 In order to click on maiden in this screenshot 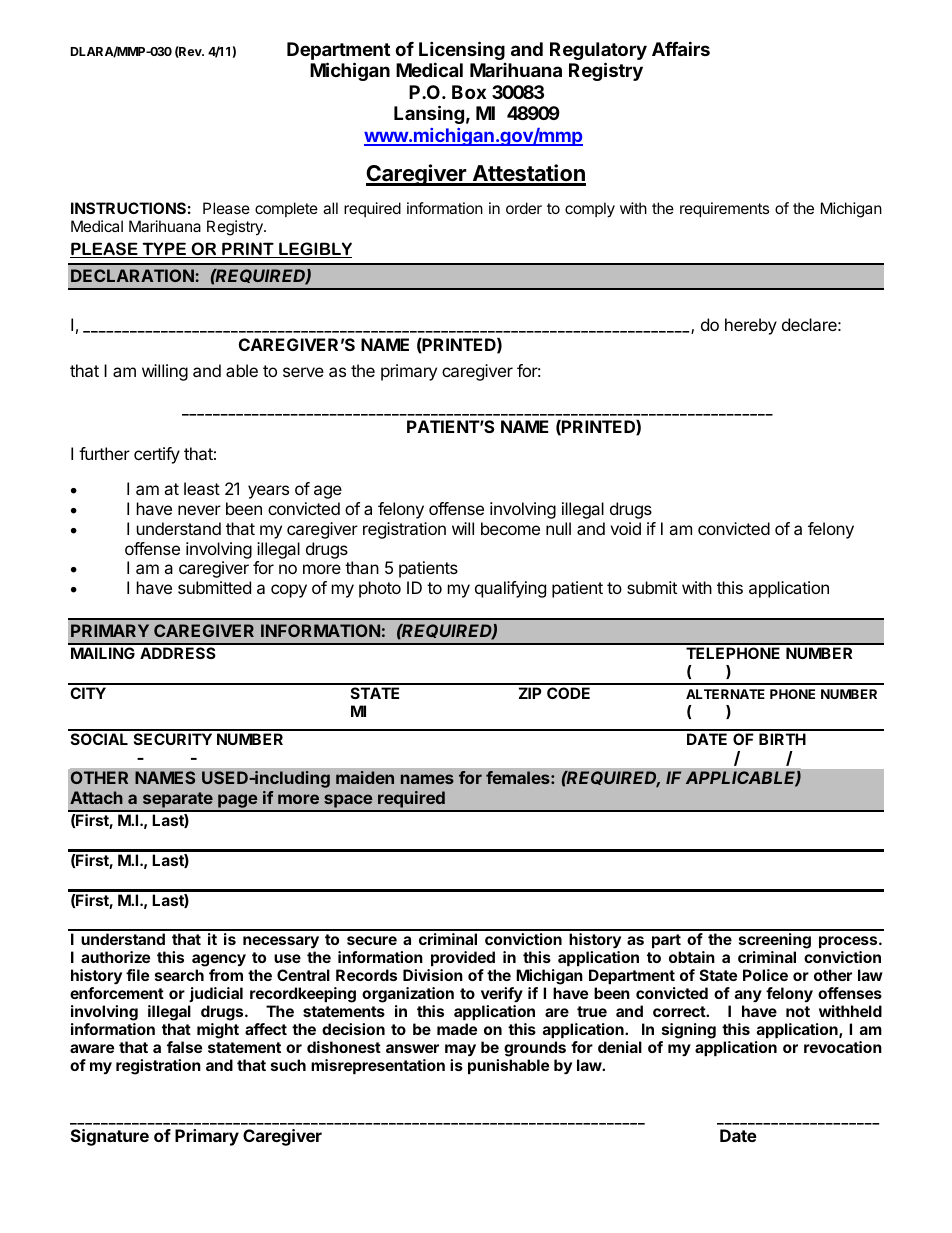, I will do `click(365, 777)`.
